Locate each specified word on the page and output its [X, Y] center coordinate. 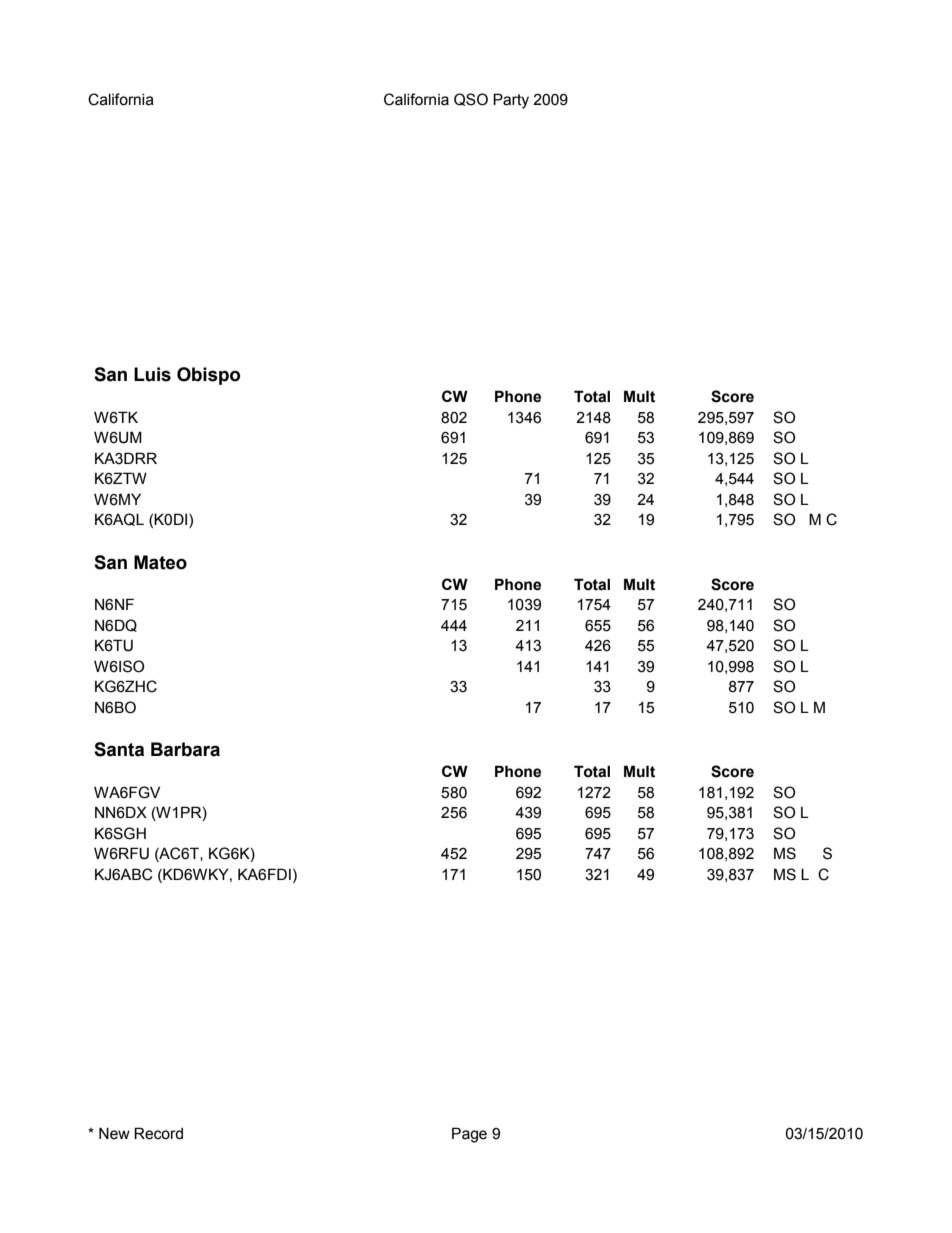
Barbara [185, 749]
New [114, 1133]
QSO [471, 99]
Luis [152, 374]
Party [511, 101]
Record [158, 1133]
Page [469, 1135]
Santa [119, 749]
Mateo [160, 562]
